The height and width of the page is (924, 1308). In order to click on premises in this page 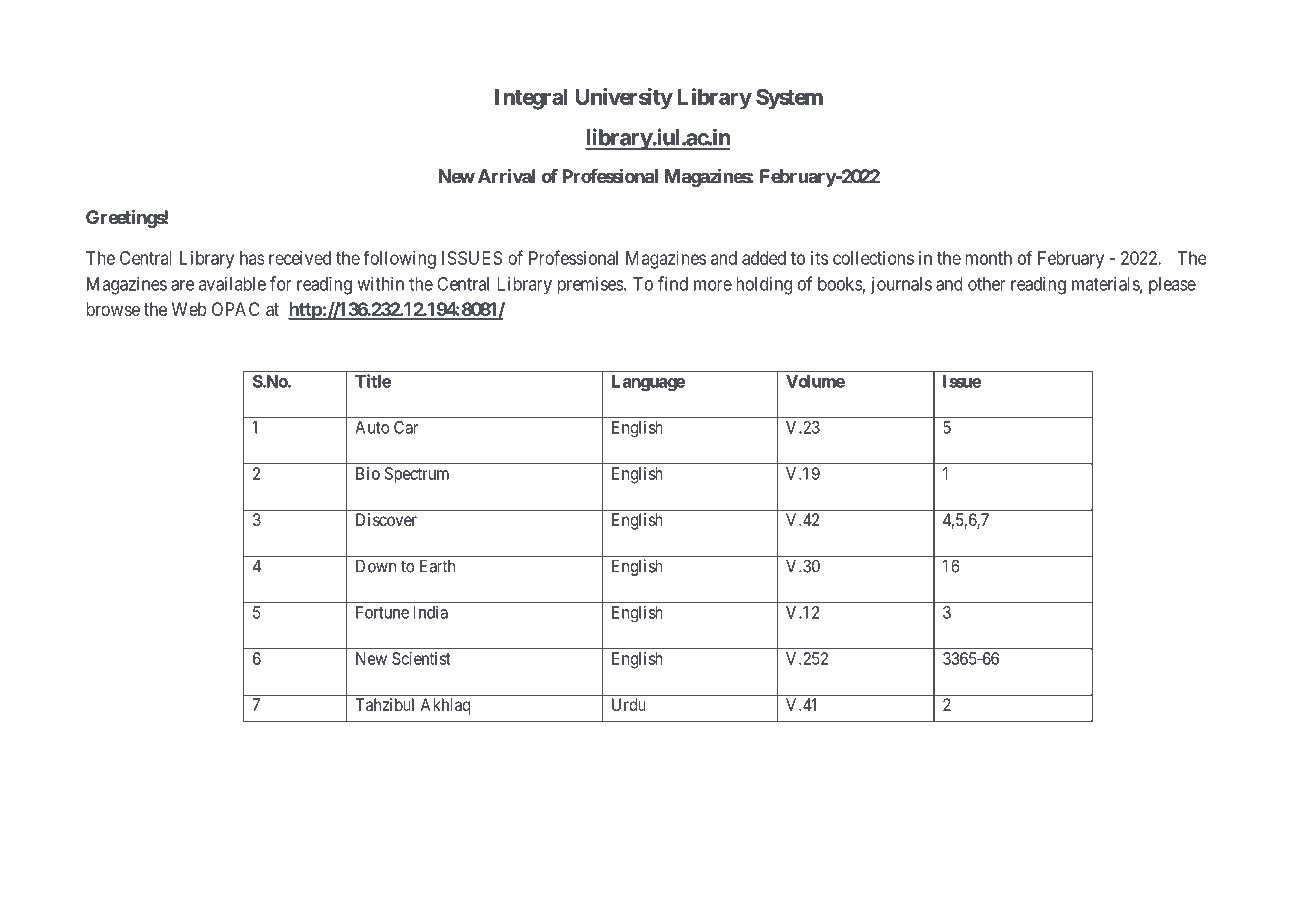, I will do `click(591, 285)`.
